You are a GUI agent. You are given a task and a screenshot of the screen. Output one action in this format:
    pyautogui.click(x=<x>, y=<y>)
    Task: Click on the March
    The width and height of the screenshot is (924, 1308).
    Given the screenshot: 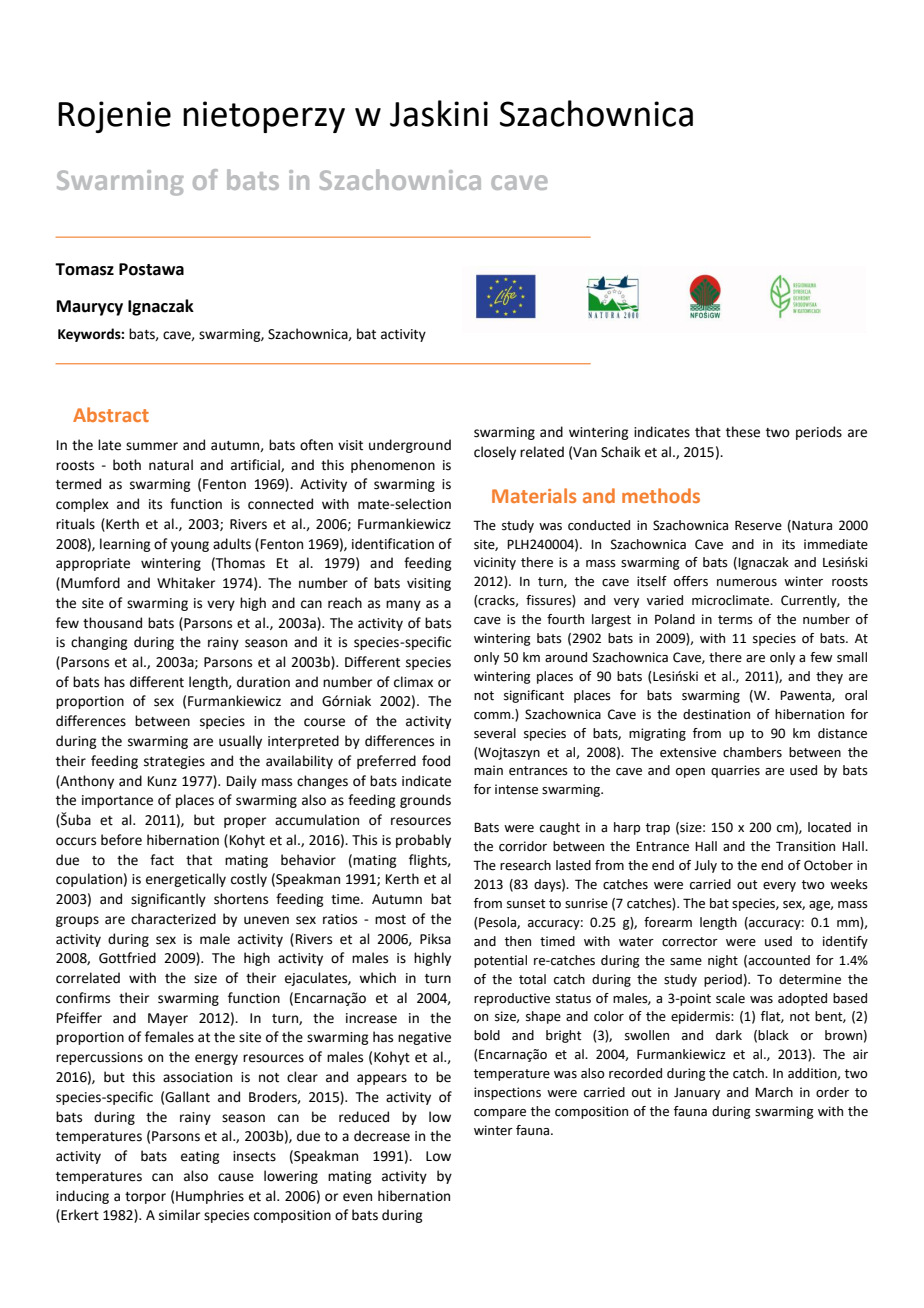 What is the action you would take?
    pyautogui.click(x=774, y=1092)
